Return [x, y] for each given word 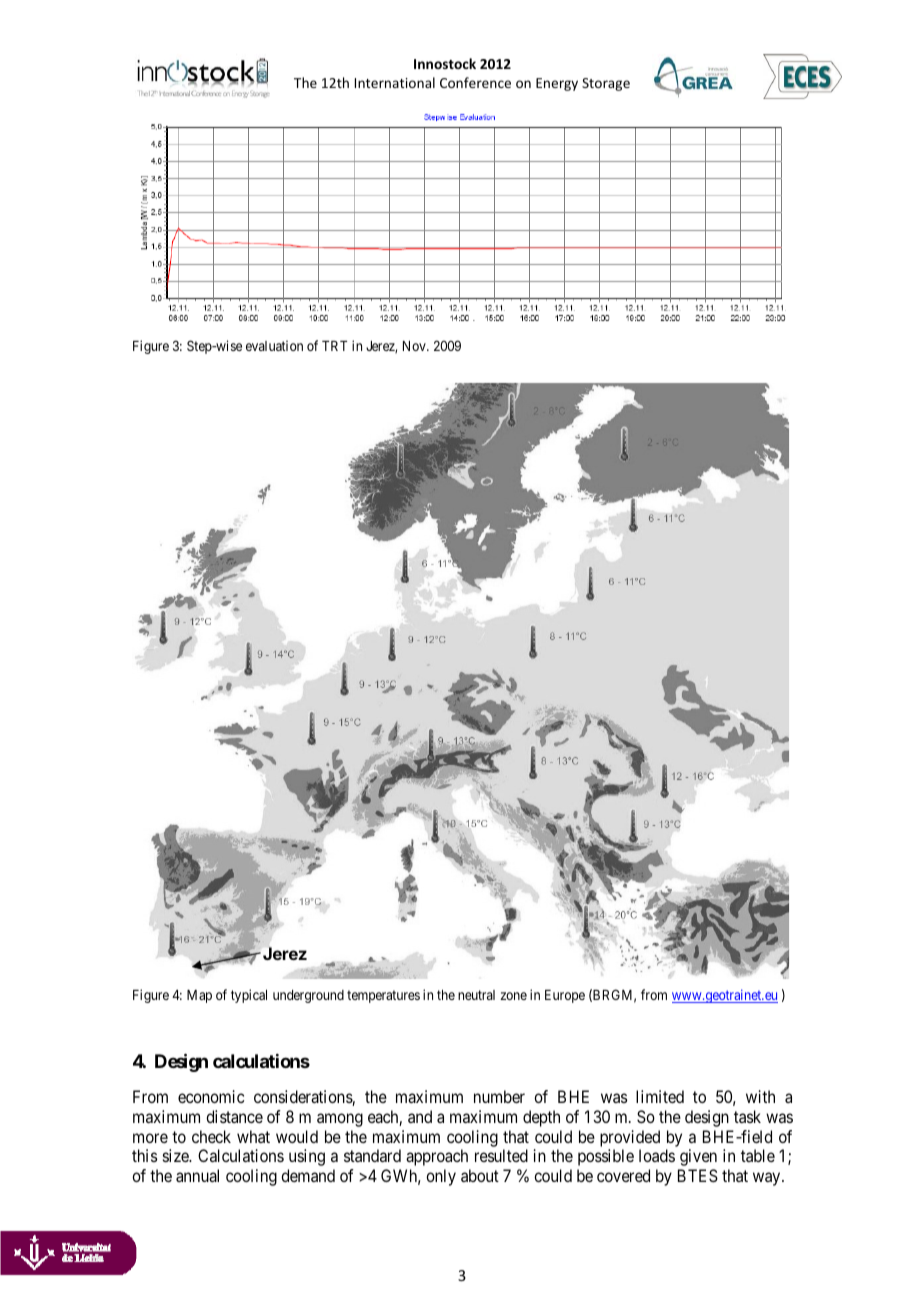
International [395, 82]
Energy [557, 84]
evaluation [274, 345]
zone [513, 996]
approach [437, 1157]
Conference [475, 82]
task [747, 1116]
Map [199, 996]
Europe [565, 996]
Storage [606, 84]
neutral [476, 995]
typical [249, 996]
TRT [334, 346]
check [211, 1136]
